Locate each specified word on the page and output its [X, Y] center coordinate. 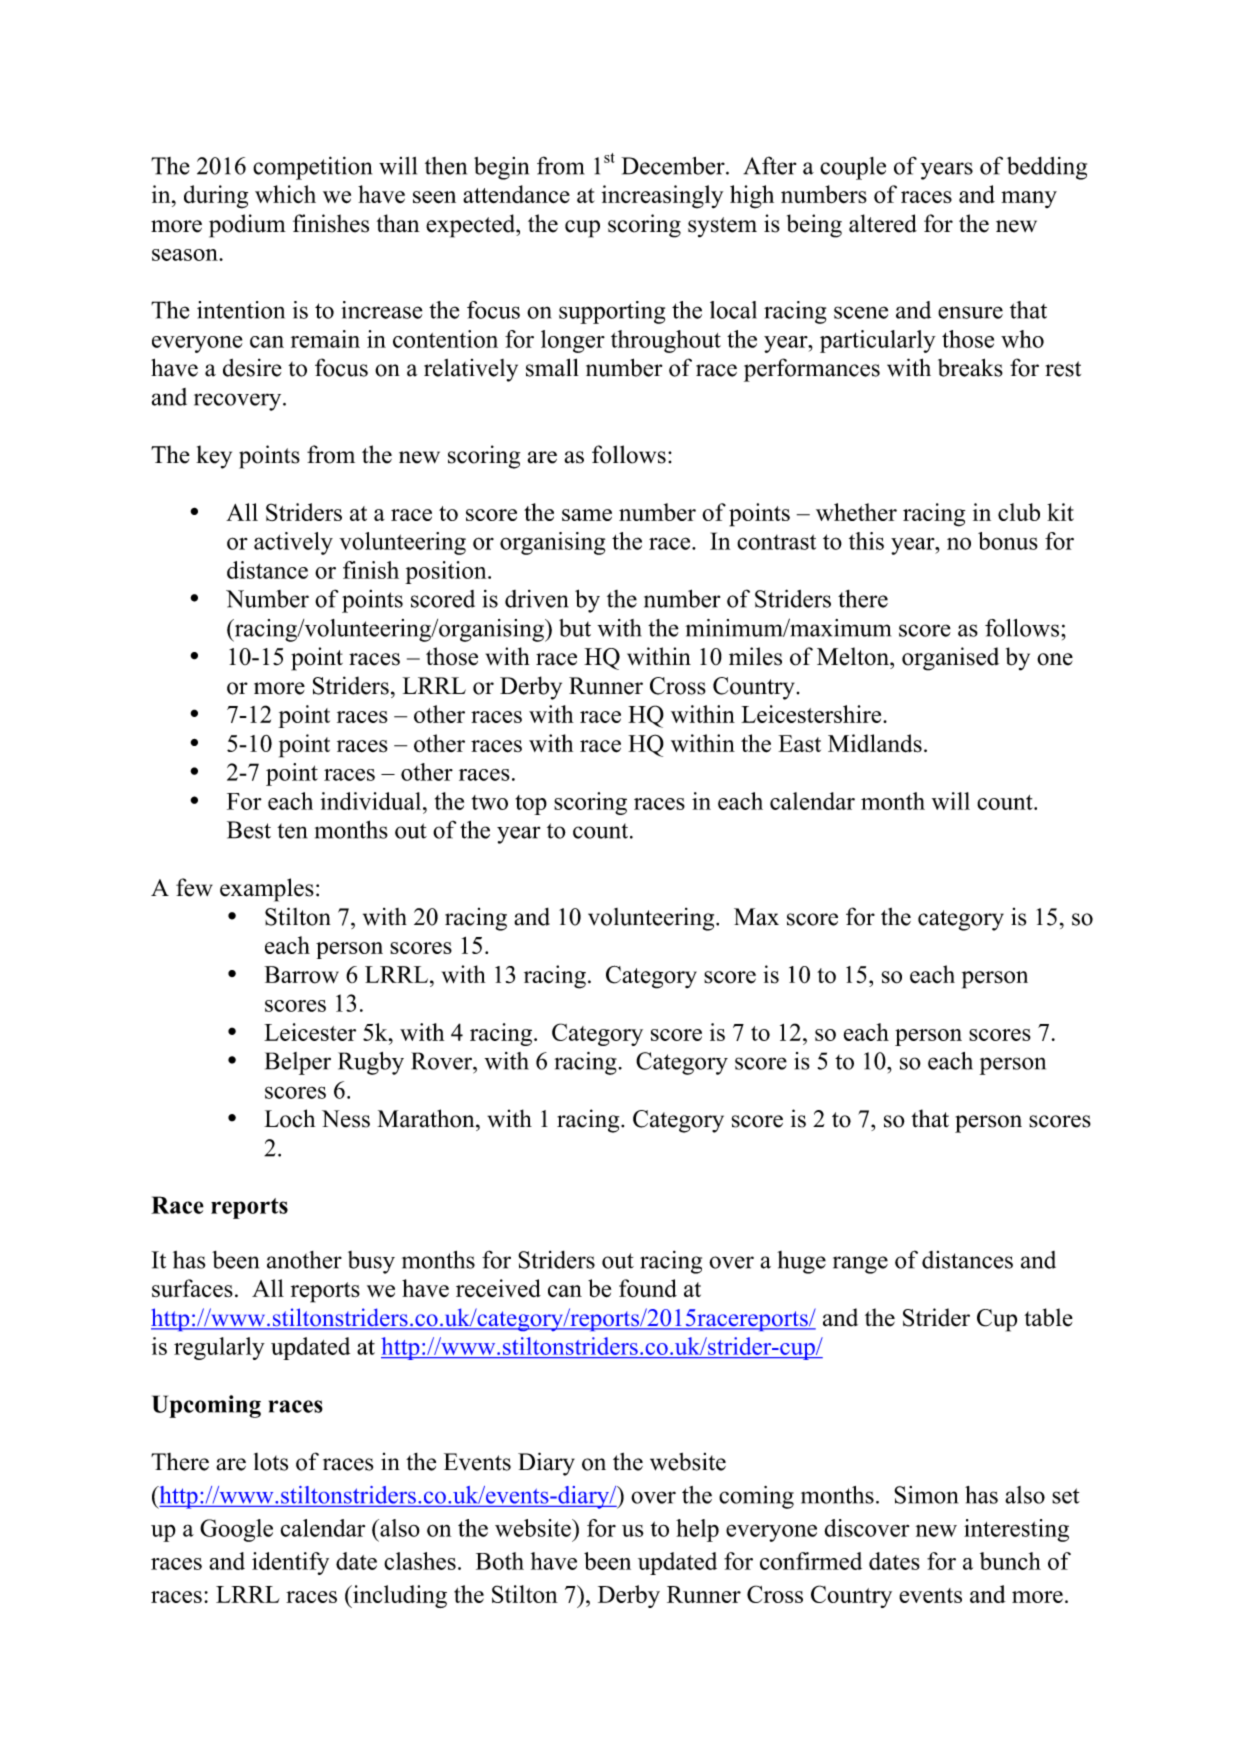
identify [290, 1563]
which [285, 194]
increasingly [662, 197]
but [575, 628]
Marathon [427, 1118]
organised [950, 659]
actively [293, 543]
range [860, 1265]
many [1029, 199]
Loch [289, 1118]
